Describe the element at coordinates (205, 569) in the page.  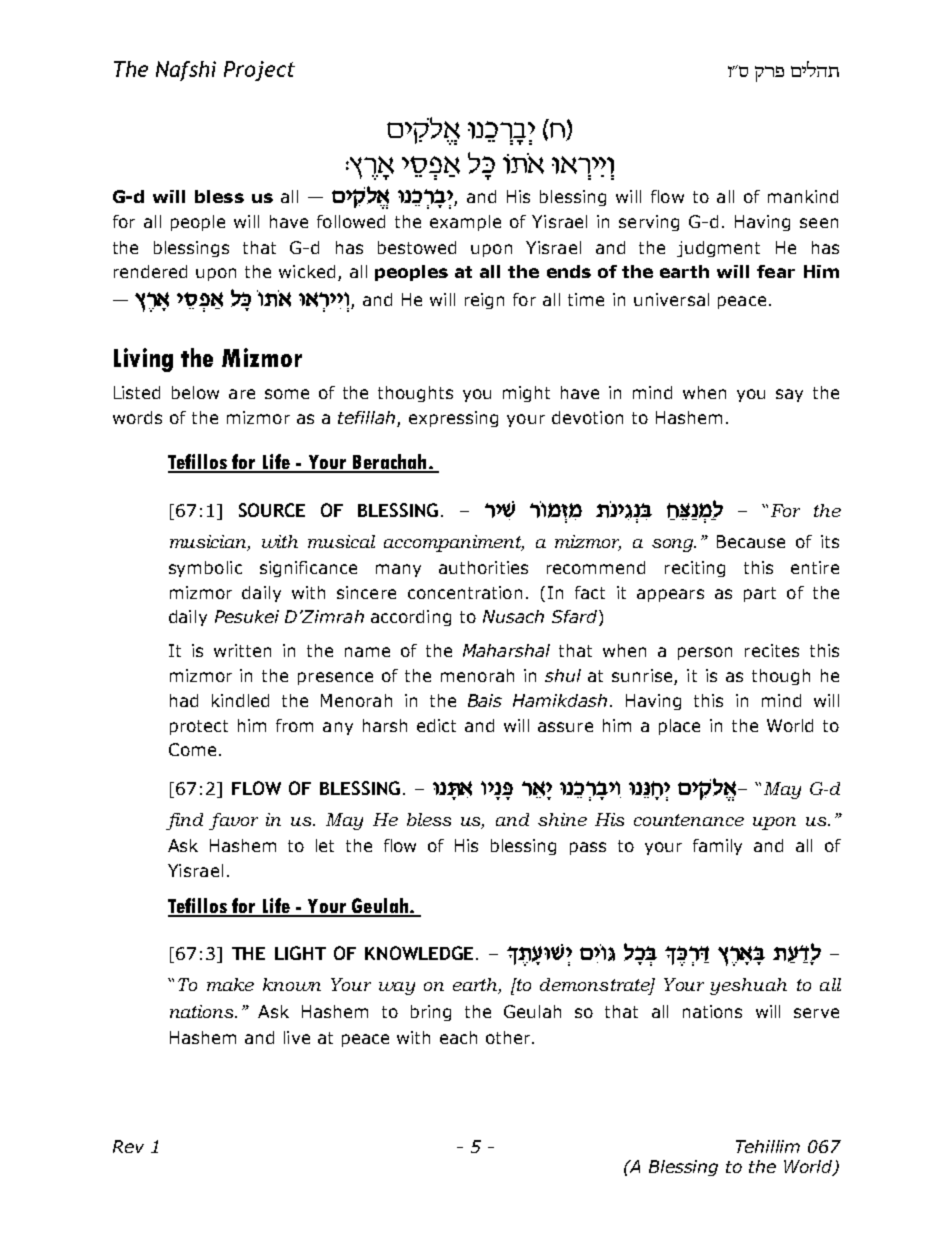
I see `symbolic` at that location.
